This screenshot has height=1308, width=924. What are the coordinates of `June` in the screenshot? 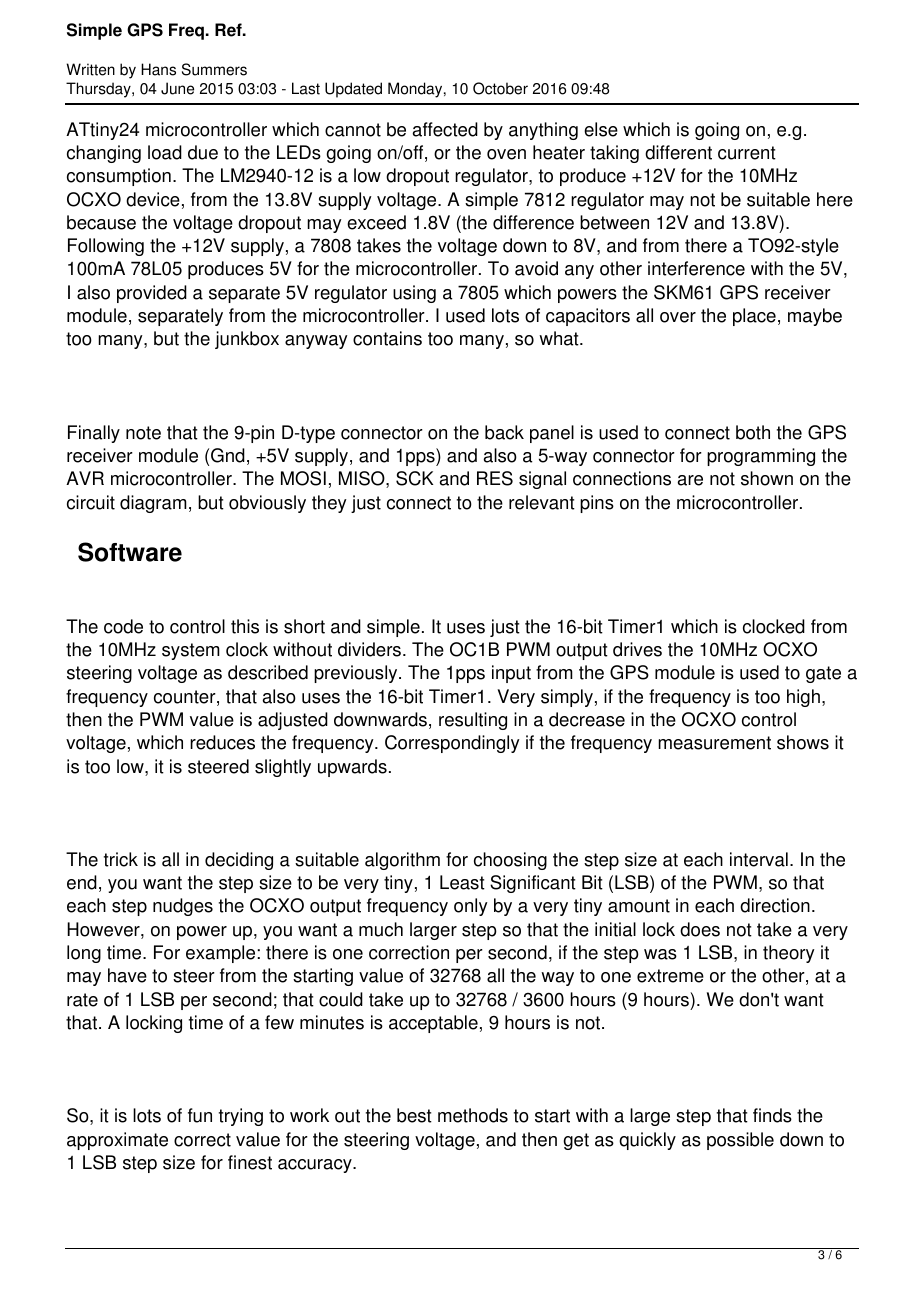 It's located at (177, 88).
